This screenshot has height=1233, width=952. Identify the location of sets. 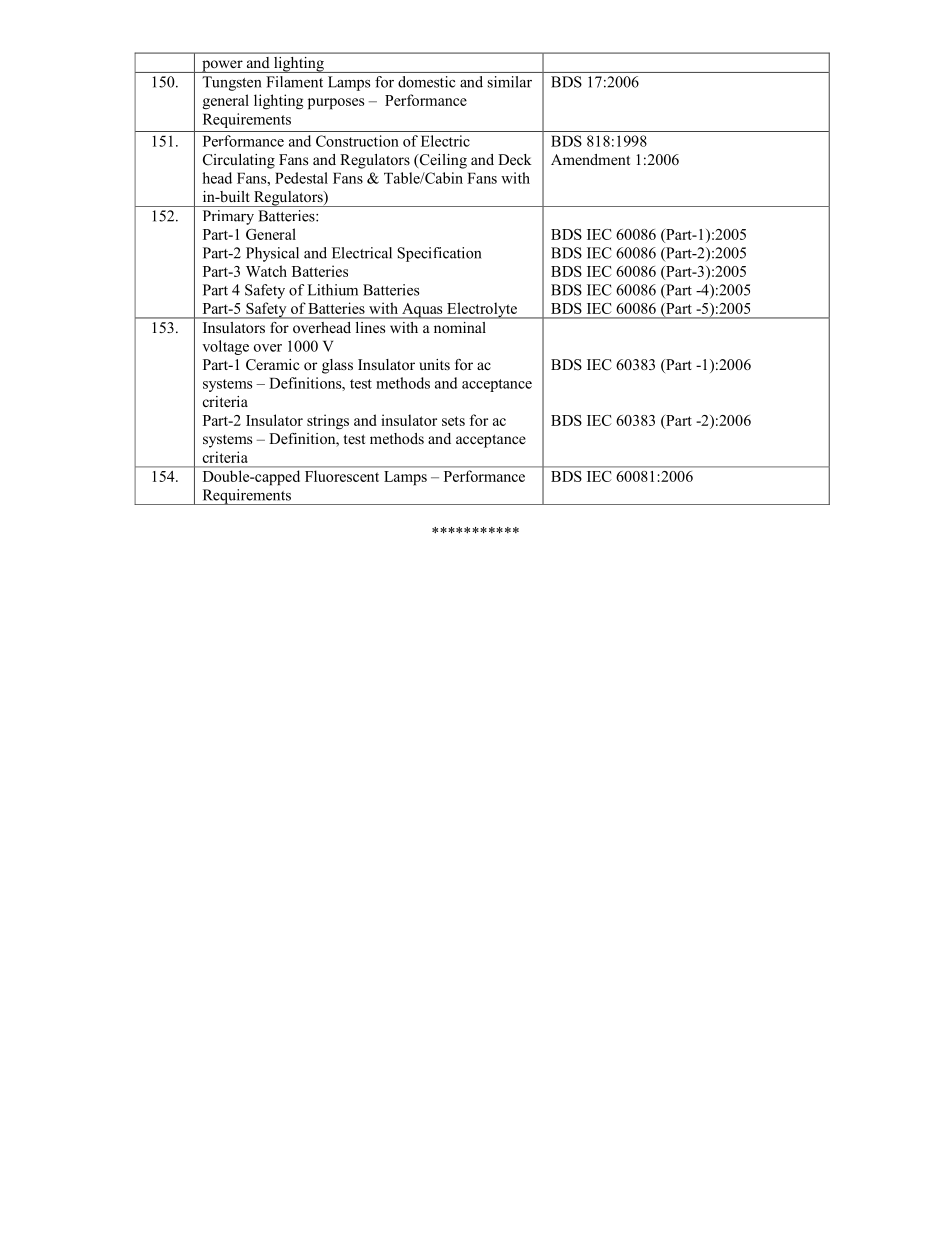
(453, 421).
